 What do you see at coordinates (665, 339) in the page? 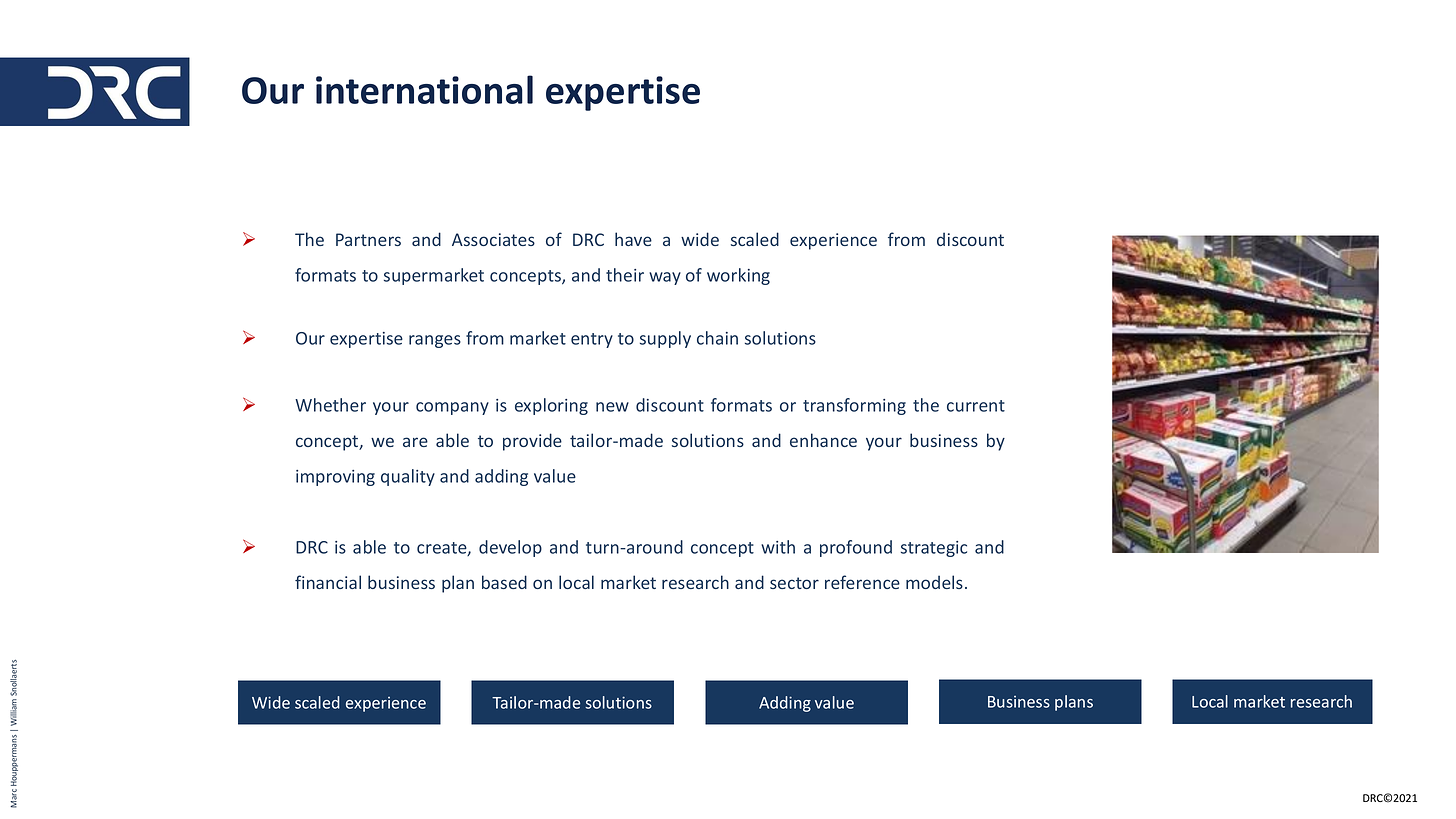
I see `supply` at bounding box center [665, 339].
